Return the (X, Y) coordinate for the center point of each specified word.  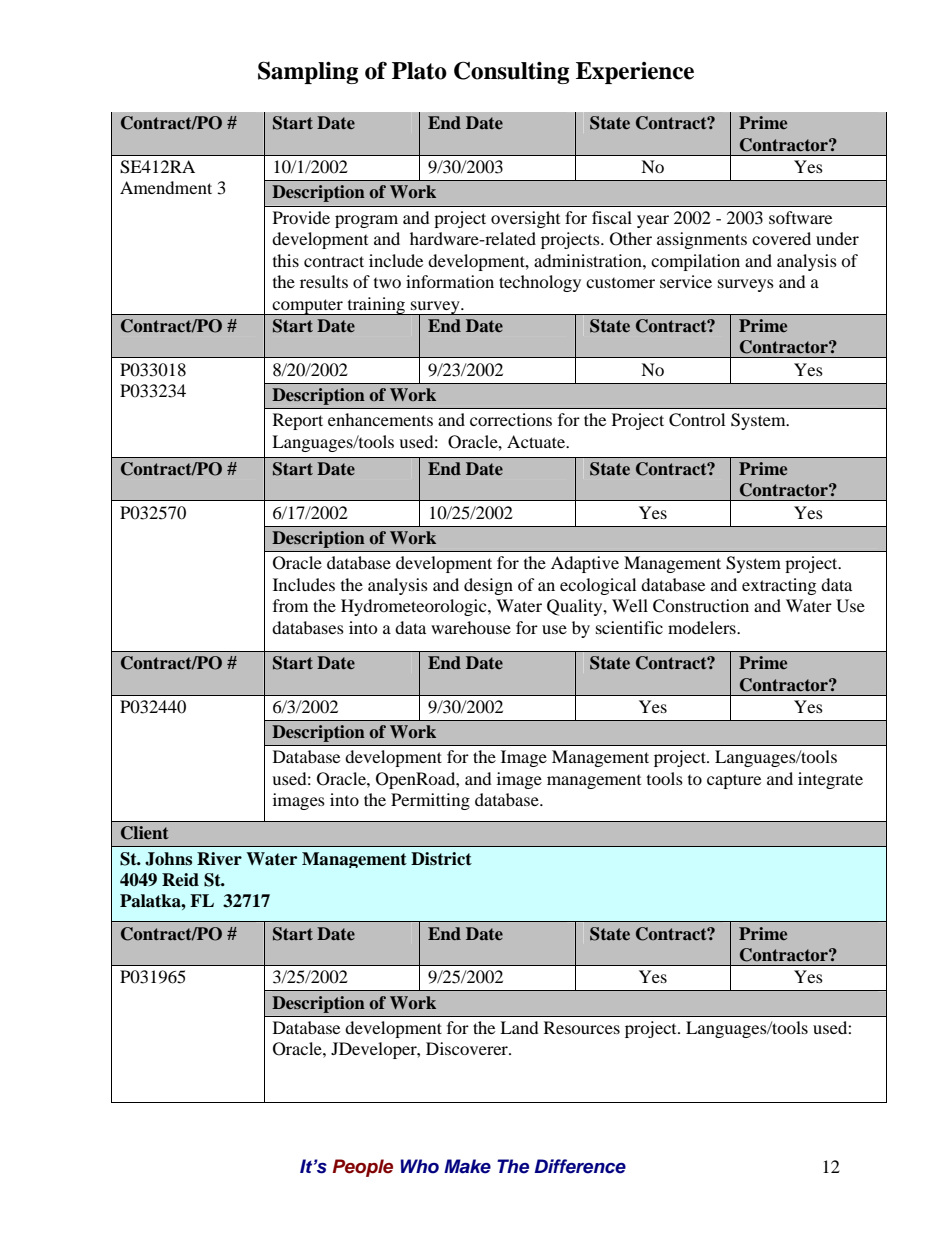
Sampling (308, 72)
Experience (635, 73)
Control (697, 420)
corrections (511, 419)
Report (298, 421)
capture (734, 781)
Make (467, 1166)
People (362, 1168)
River (219, 859)
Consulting (511, 72)
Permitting (430, 801)
